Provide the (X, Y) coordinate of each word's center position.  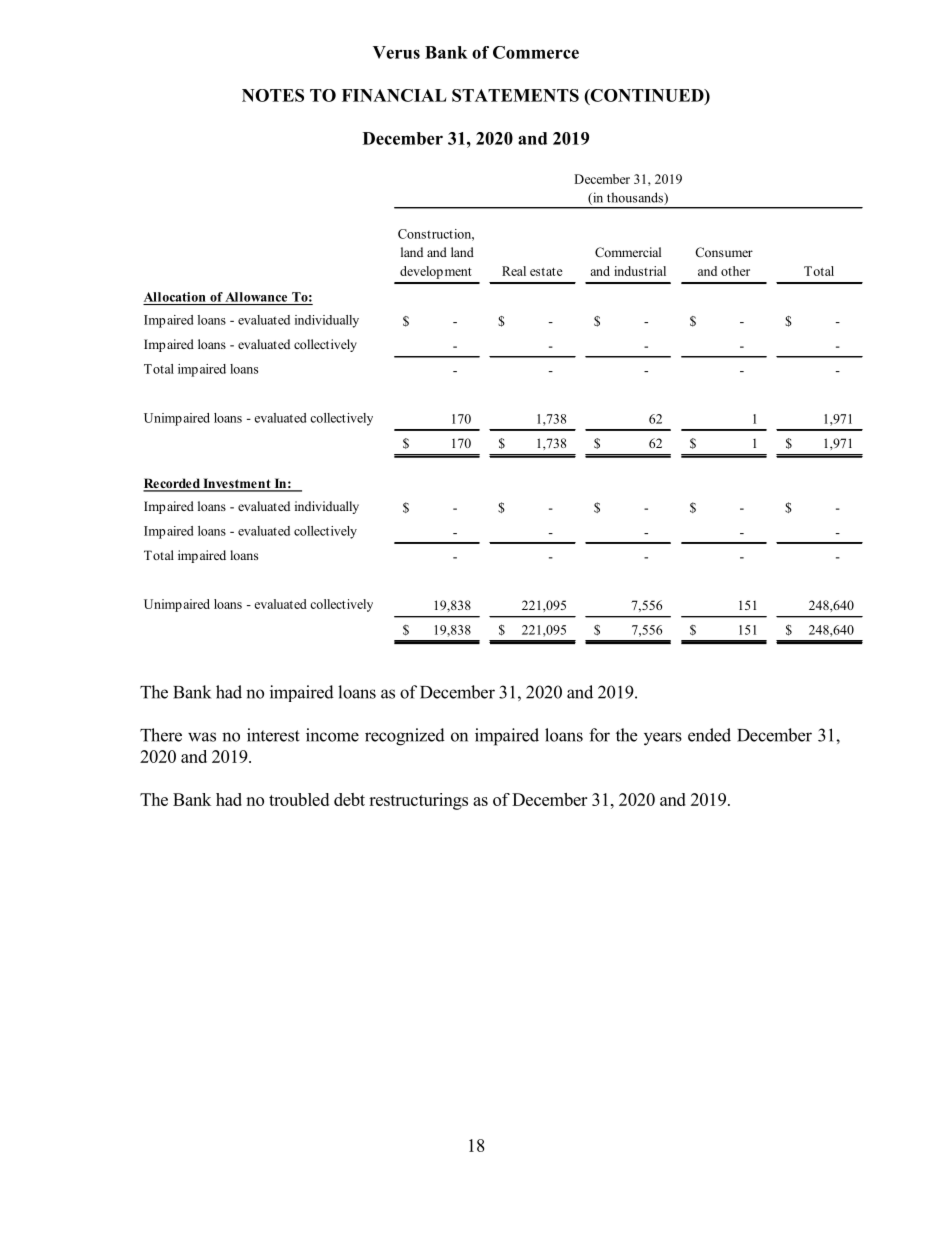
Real (514, 271)
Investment (237, 484)
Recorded (172, 484)
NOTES (273, 95)
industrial (640, 271)
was (202, 737)
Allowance (256, 297)
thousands (636, 198)
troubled (299, 799)
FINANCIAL (394, 95)
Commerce (536, 52)
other (735, 271)
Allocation (175, 297)
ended (709, 735)
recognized (405, 737)
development (436, 272)
